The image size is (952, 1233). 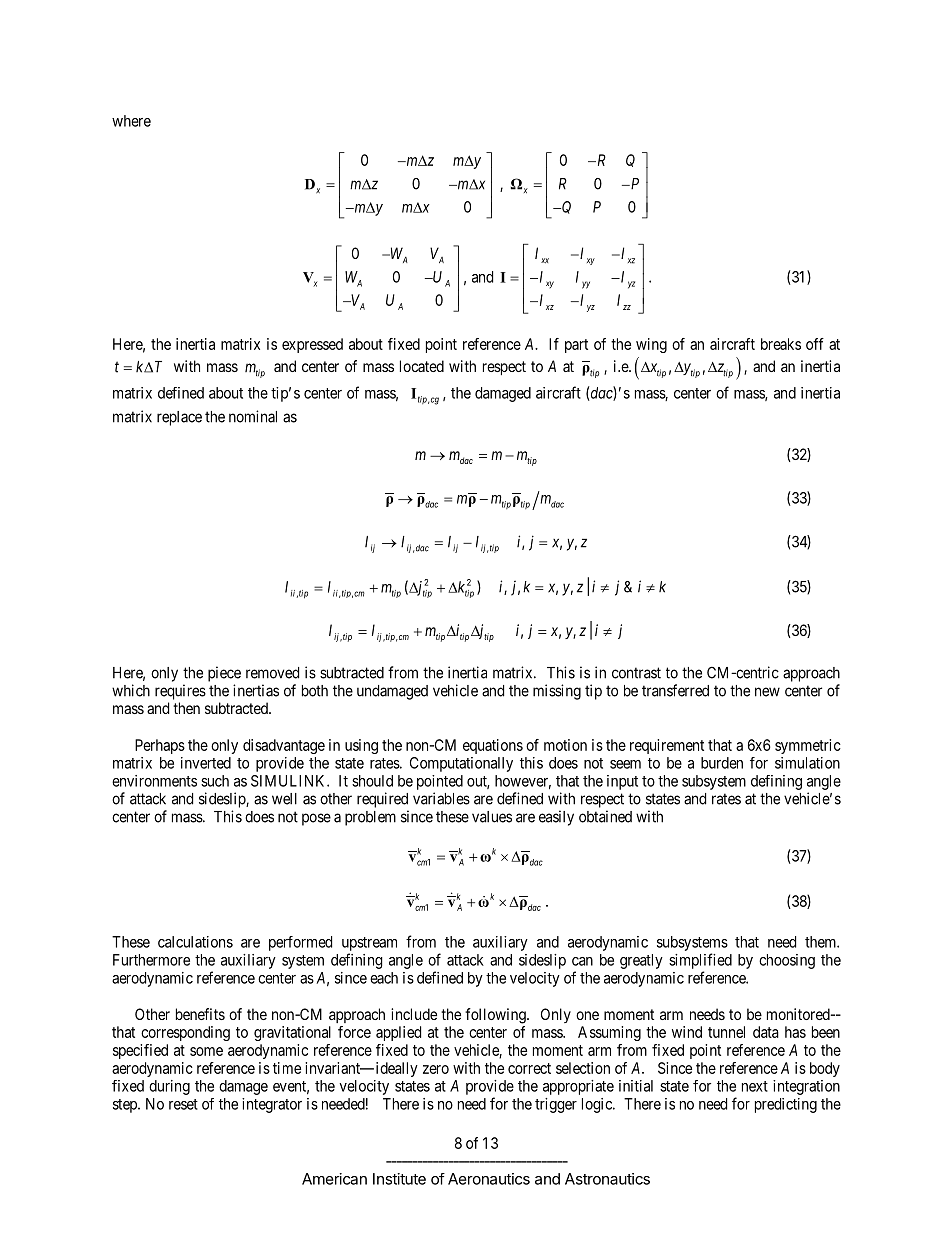 What do you see at coordinates (767, 692) in the document?
I see `new` at bounding box center [767, 692].
